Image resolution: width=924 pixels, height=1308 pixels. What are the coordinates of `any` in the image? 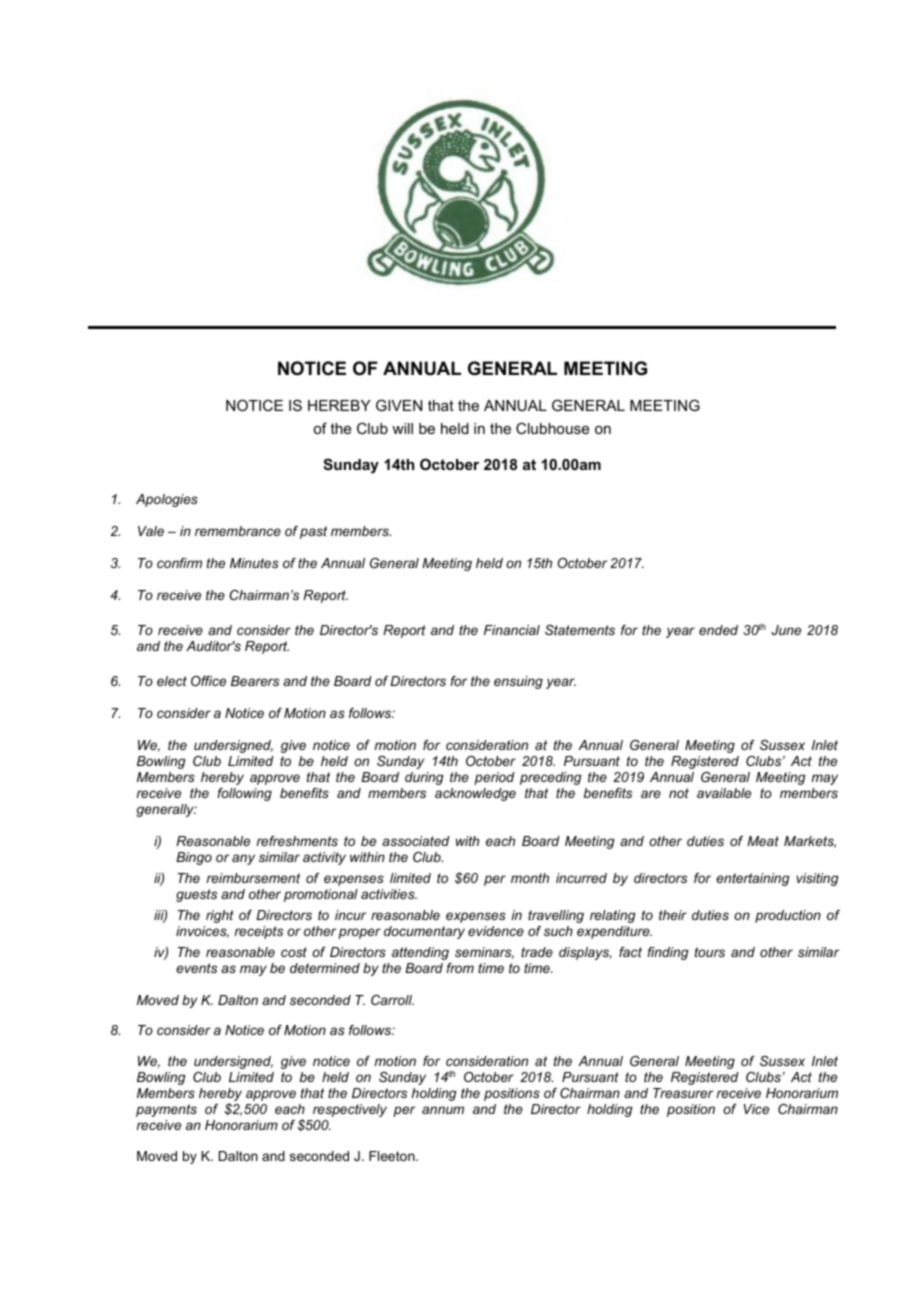 It's located at (243, 859).
